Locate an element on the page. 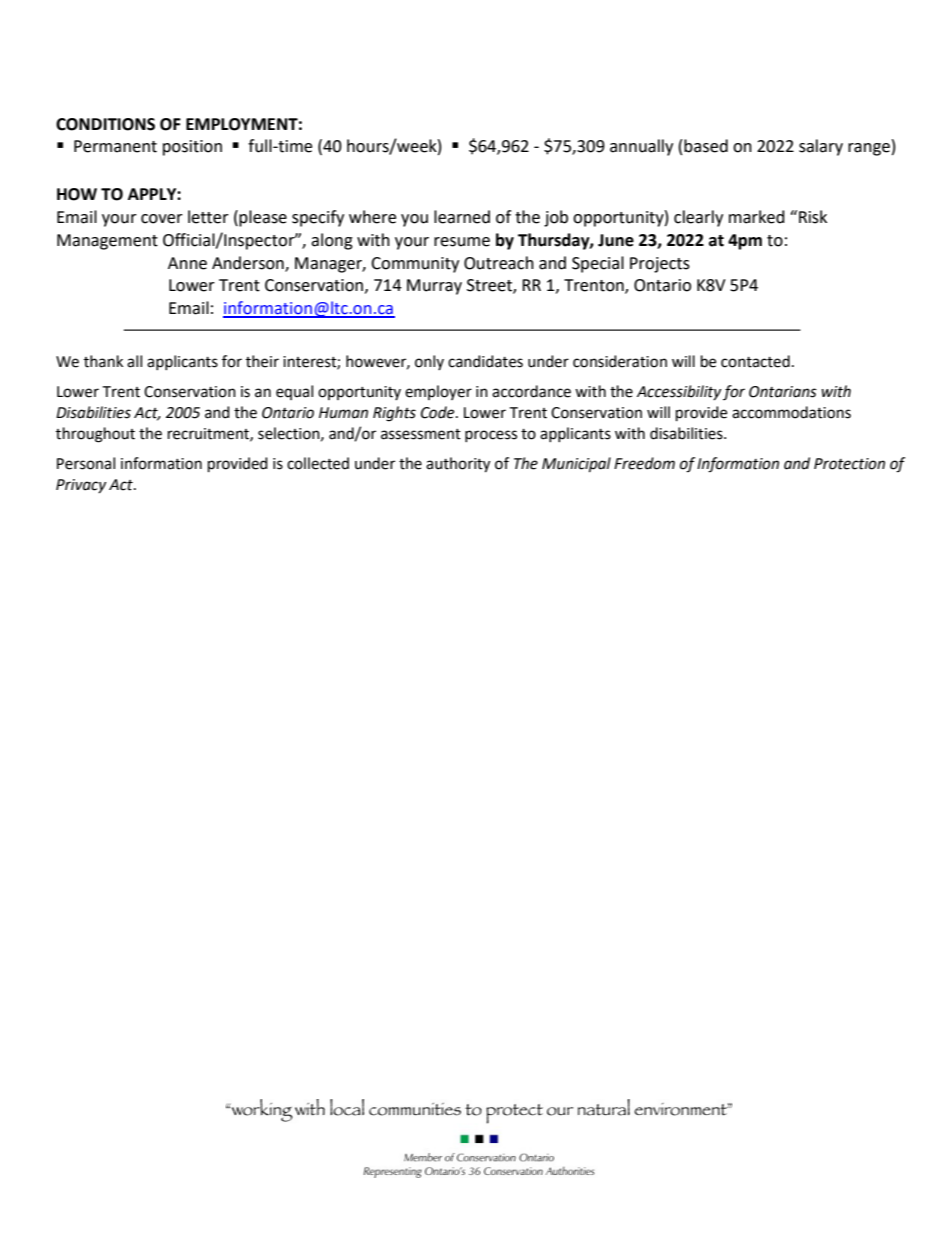 The height and width of the document is (1233, 952). candidates is located at coordinates (485, 361).
